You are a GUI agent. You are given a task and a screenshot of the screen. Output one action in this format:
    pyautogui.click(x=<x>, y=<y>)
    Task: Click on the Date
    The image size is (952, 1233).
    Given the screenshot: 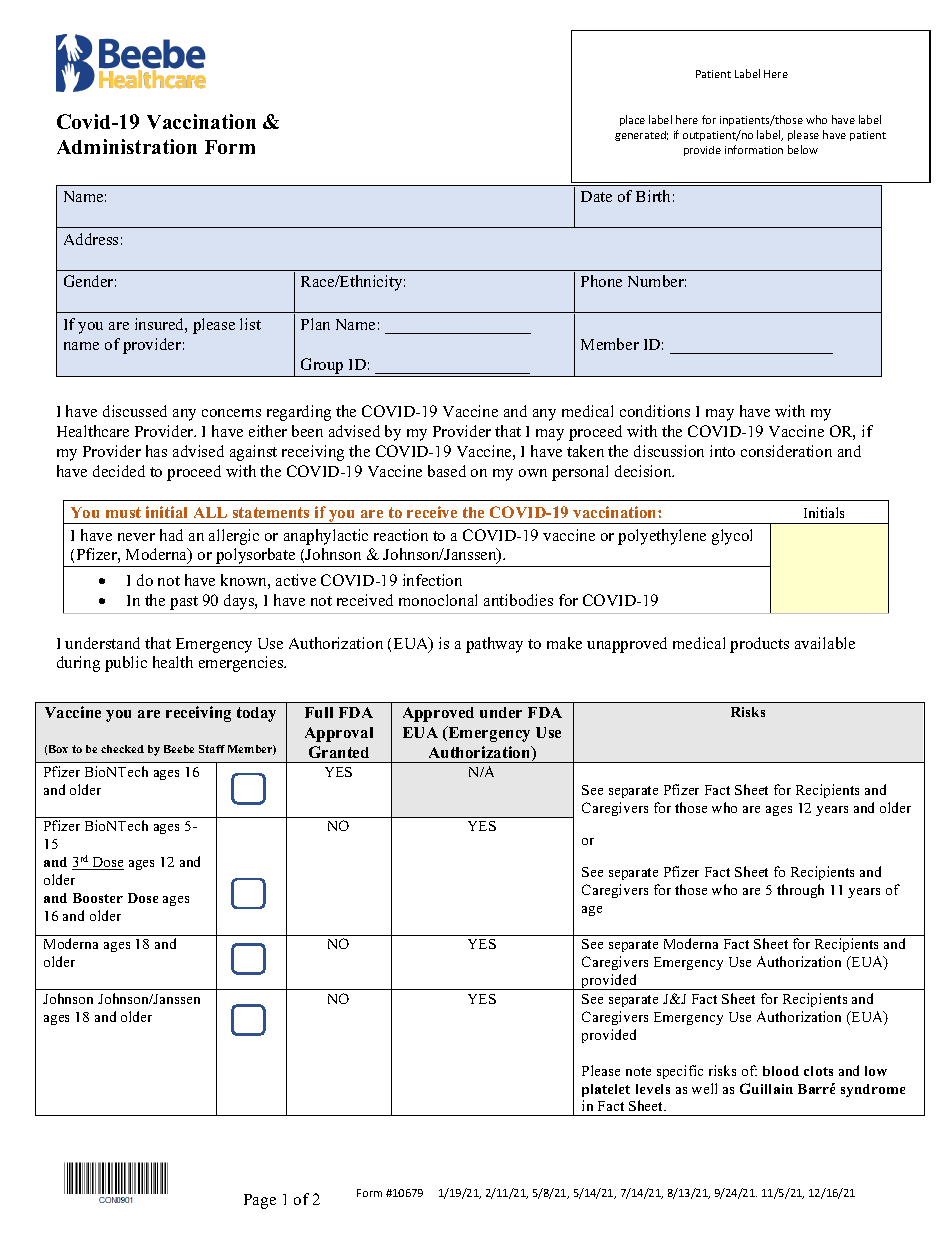 What is the action you would take?
    pyautogui.click(x=596, y=196)
